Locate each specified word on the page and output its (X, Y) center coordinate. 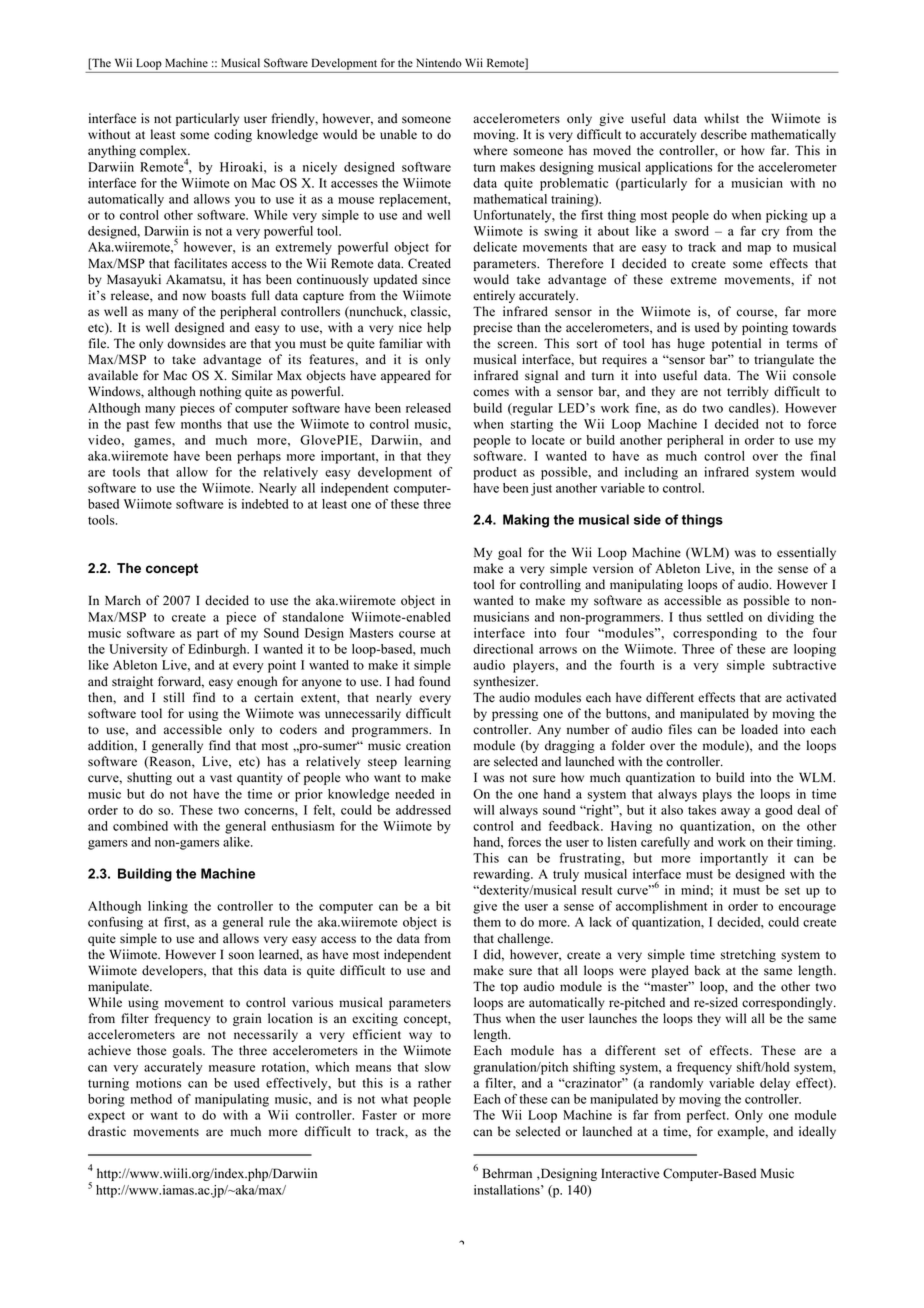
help (439, 328)
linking (168, 907)
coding (233, 135)
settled (725, 617)
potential (736, 344)
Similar (252, 375)
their (780, 842)
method (151, 1099)
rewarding (503, 875)
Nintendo (439, 63)
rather (434, 1083)
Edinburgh (218, 650)
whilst (721, 118)
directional (503, 649)
